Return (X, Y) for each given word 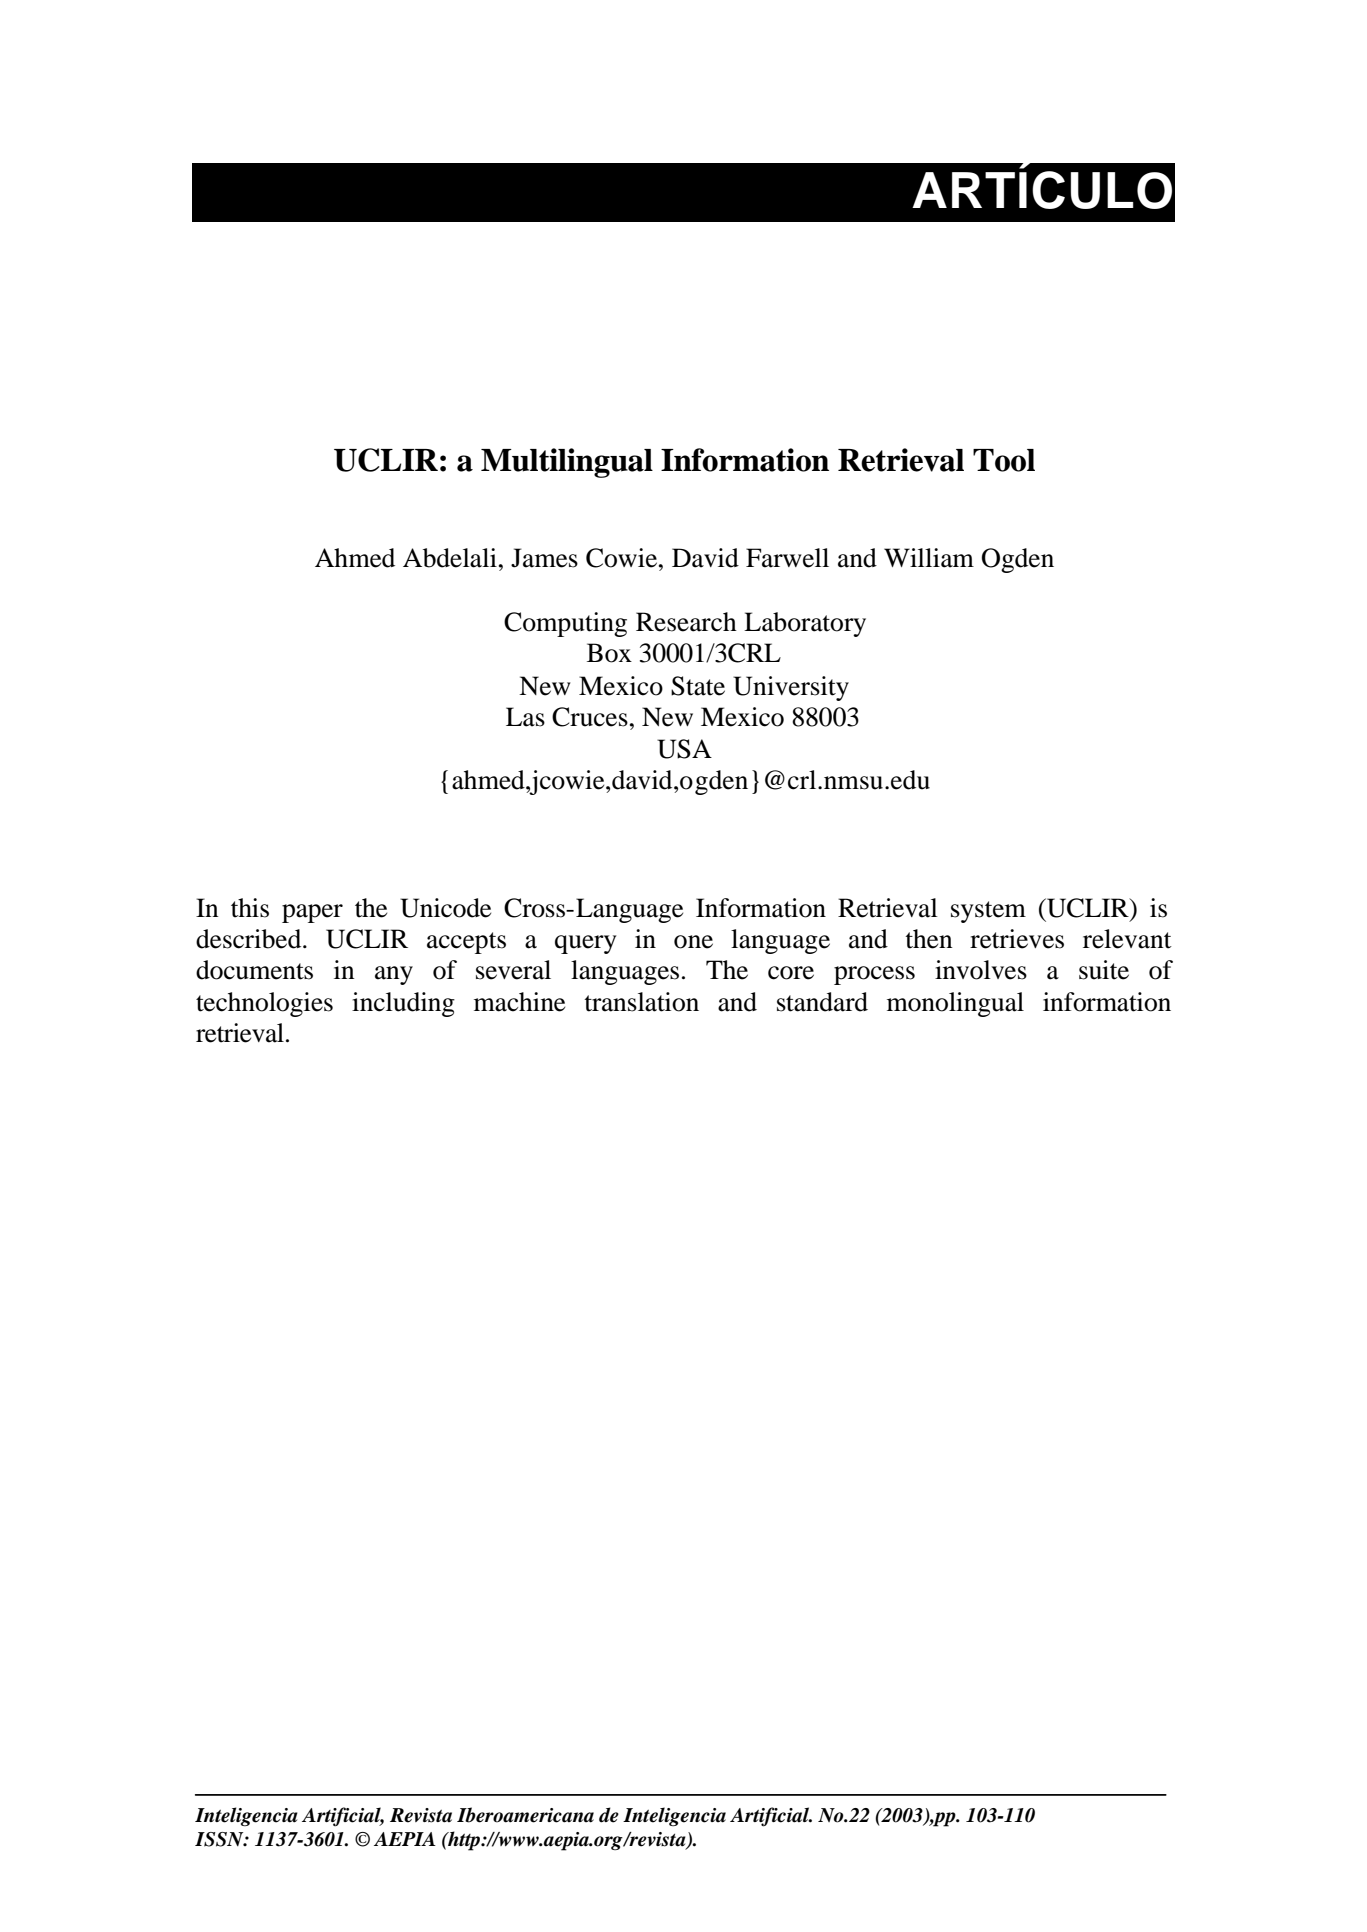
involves (981, 970)
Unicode (445, 908)
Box (609, 653)
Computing (565, 624)
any (394, 975)
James (544, 558)
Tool (1004, 460)
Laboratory (805, 624)
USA (684, 749)
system (988, 912)
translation (641, 1002)
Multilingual (567, 463)
